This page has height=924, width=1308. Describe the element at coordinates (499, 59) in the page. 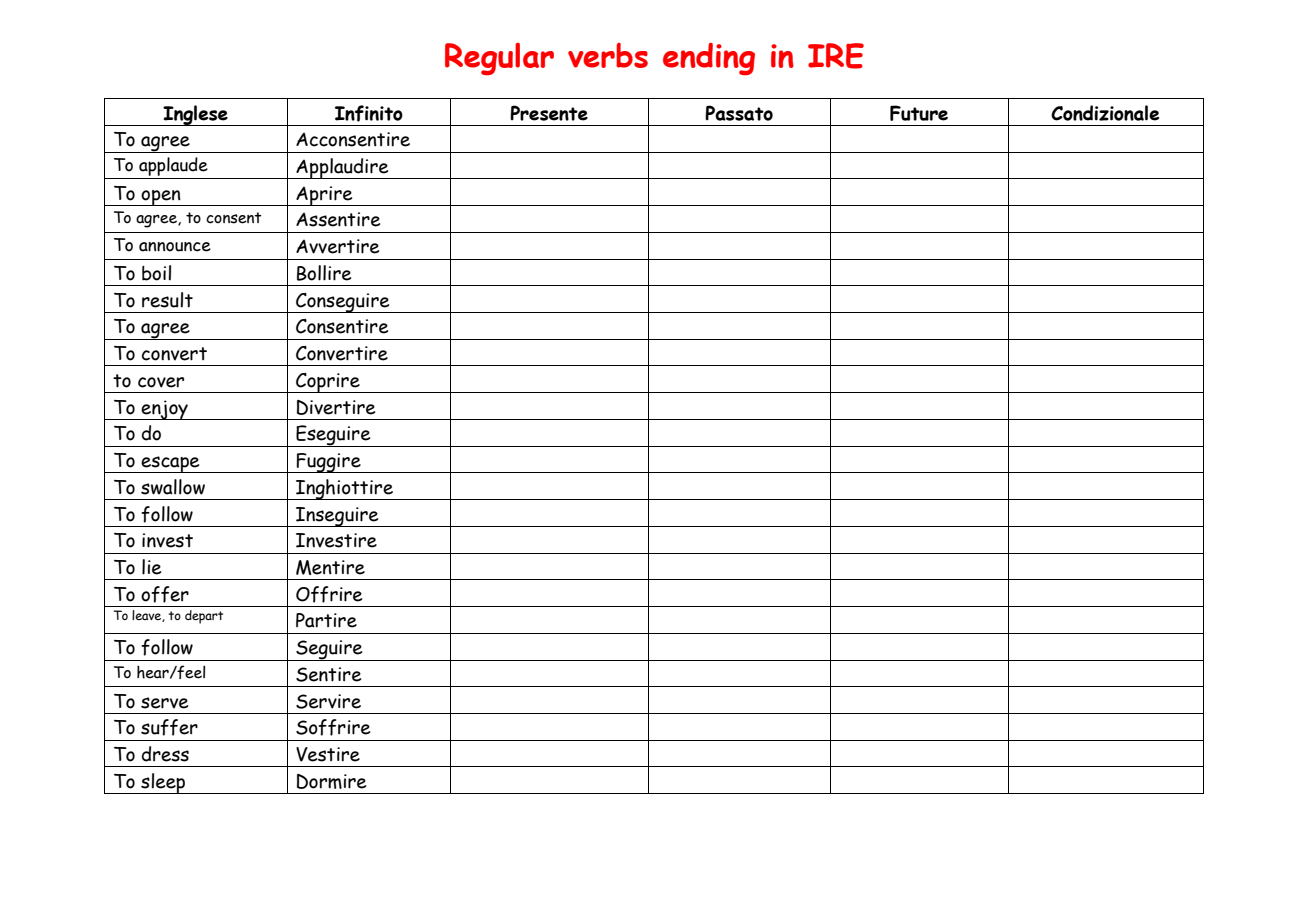

I see `Regular` at that location.
